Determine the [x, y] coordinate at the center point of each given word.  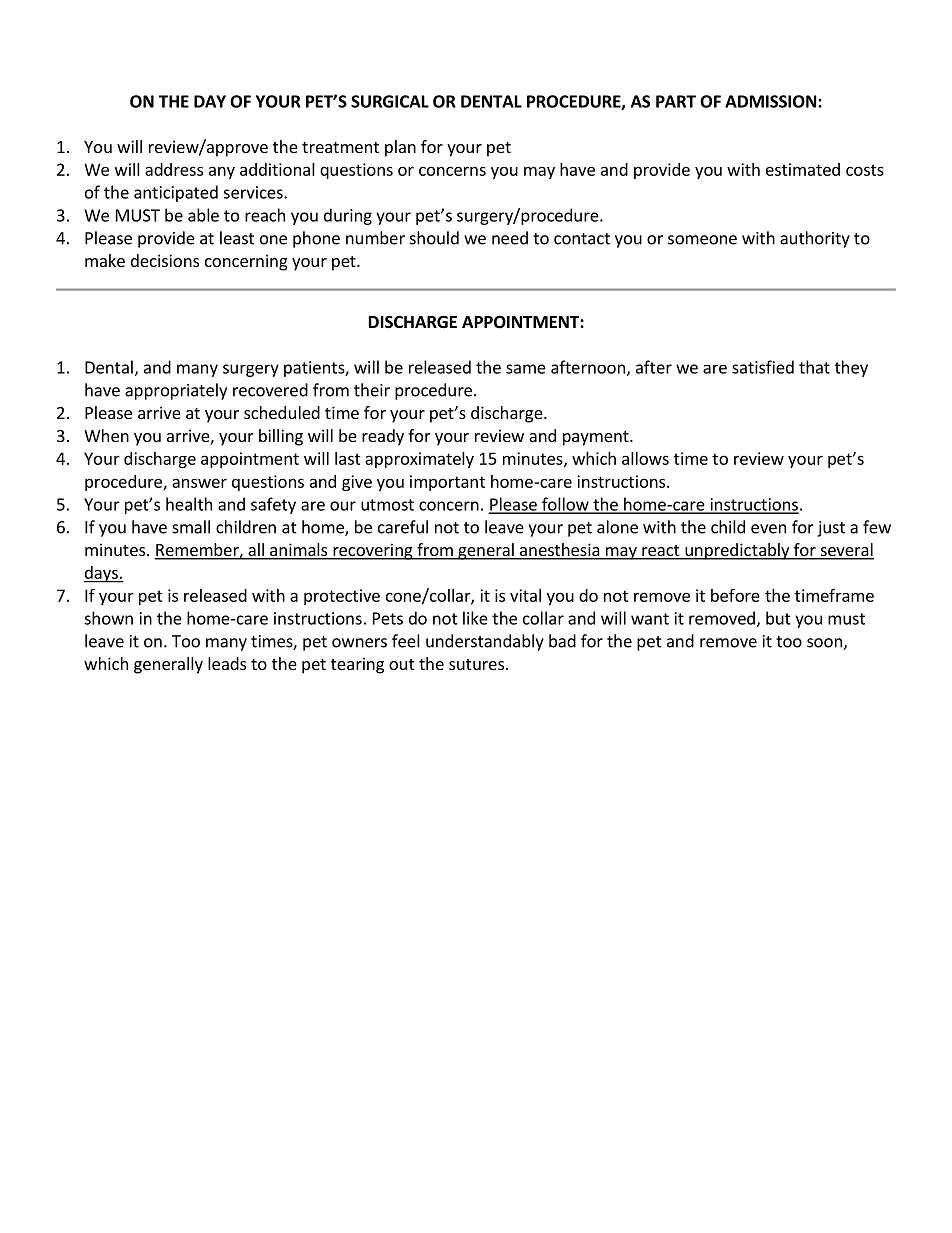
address [174, 169]
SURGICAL [390, 101]
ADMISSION [771, 101]
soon [825, 644]
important [447, 483]
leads [227, 663]
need [510, 238]
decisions [165, 260]
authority [815, 239]
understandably [485, 642]
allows [645, 458]
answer [199, 483]
